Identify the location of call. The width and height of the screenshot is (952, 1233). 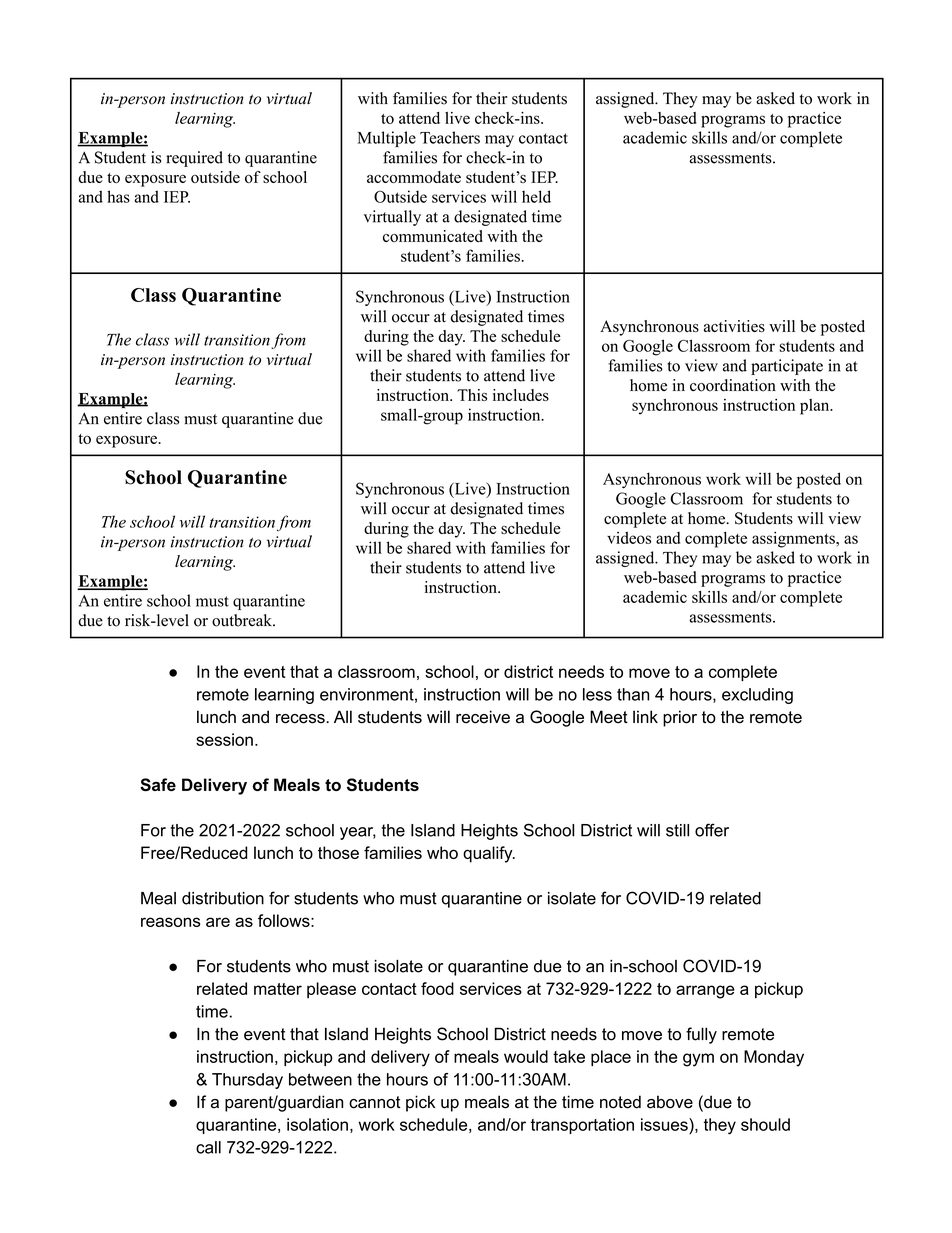
(208, 1147).
